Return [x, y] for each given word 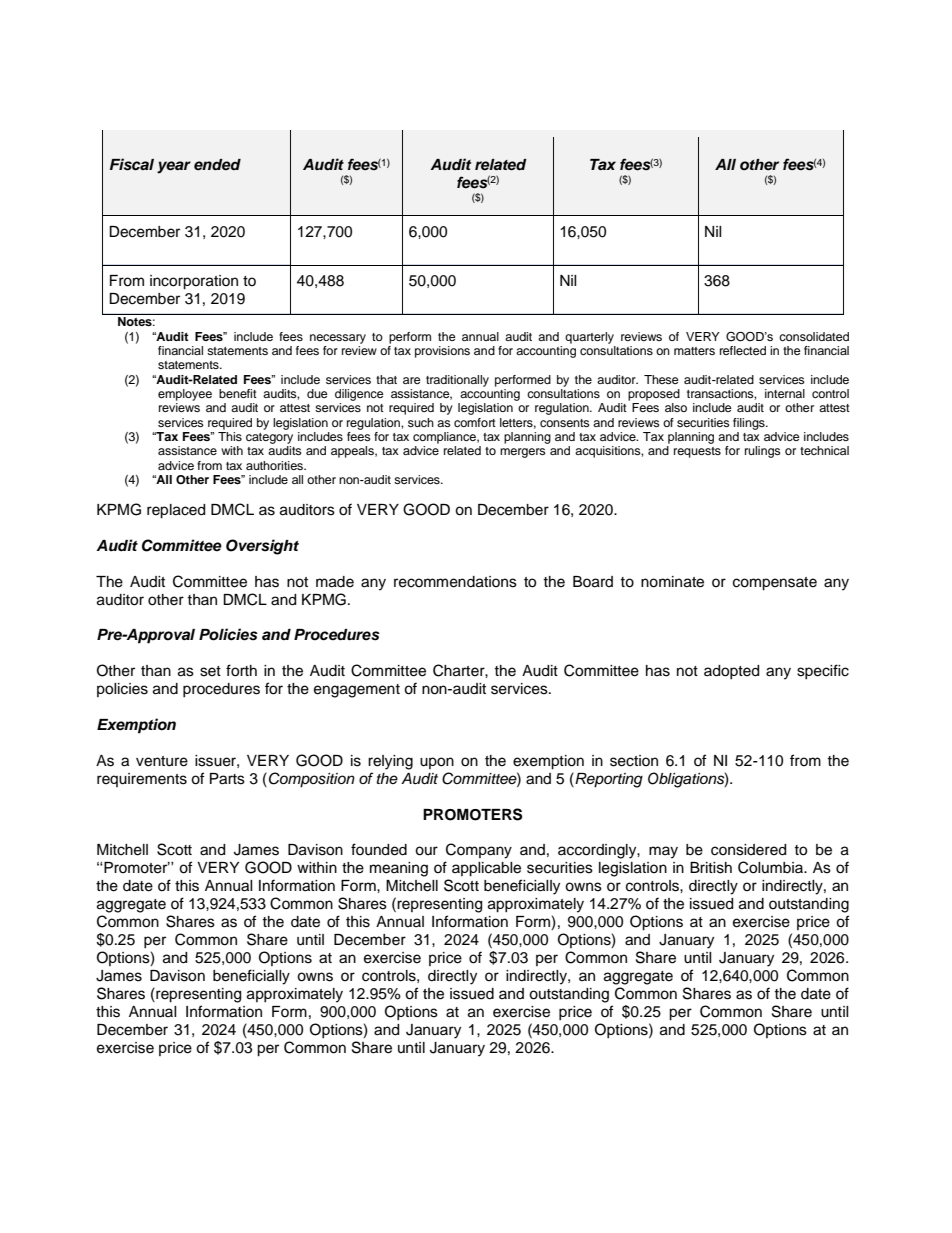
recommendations [455, 582]
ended [217, 165]
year [174, 167]
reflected [743, 350]
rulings [763, 452]
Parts [227, 779]
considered [748, 850]
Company [479, 851]
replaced [176, 511]
